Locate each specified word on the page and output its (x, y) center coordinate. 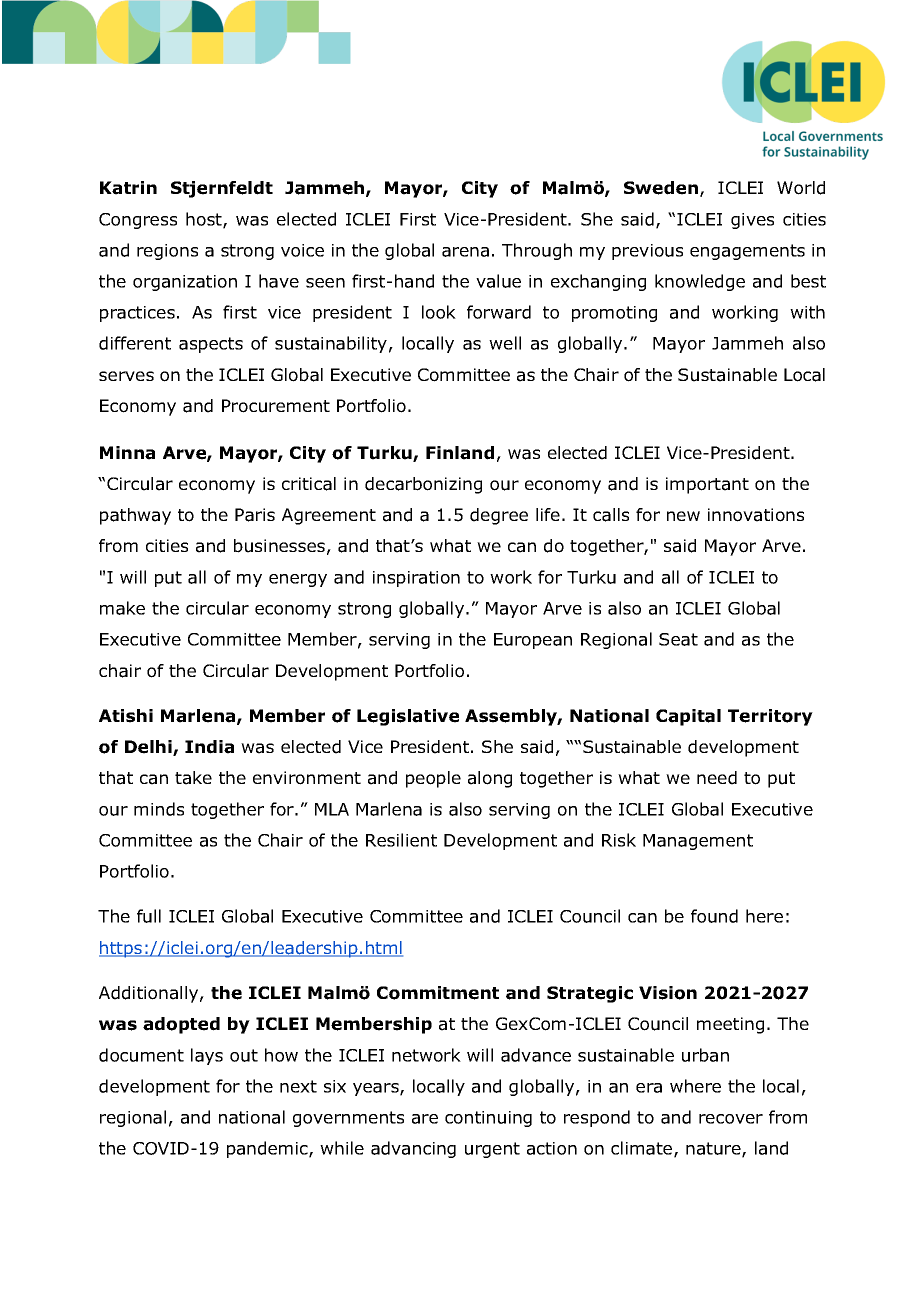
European (533, 641)
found (714, 916)
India (209, 747)
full (149, 916)
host (205, 220)
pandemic (268, 1149)
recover (731, 1119)
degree (499, 516)
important (707, 485)
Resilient (401, 840)
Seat (678, 639)
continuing (488, 1119)
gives (752, 221)
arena (465, 252)
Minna (127, 453)
